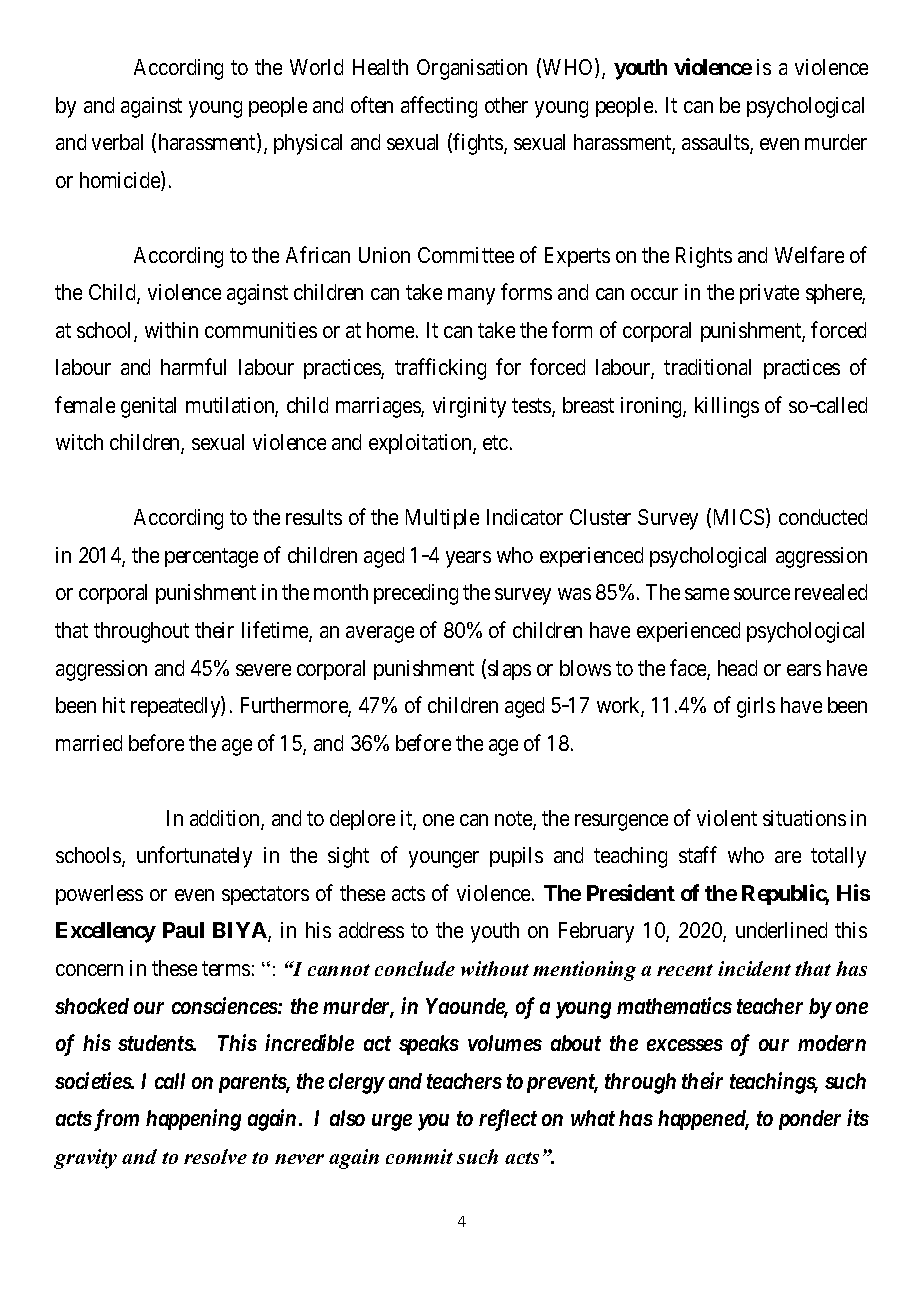  I want to click on percentage, so click(211, 558).
